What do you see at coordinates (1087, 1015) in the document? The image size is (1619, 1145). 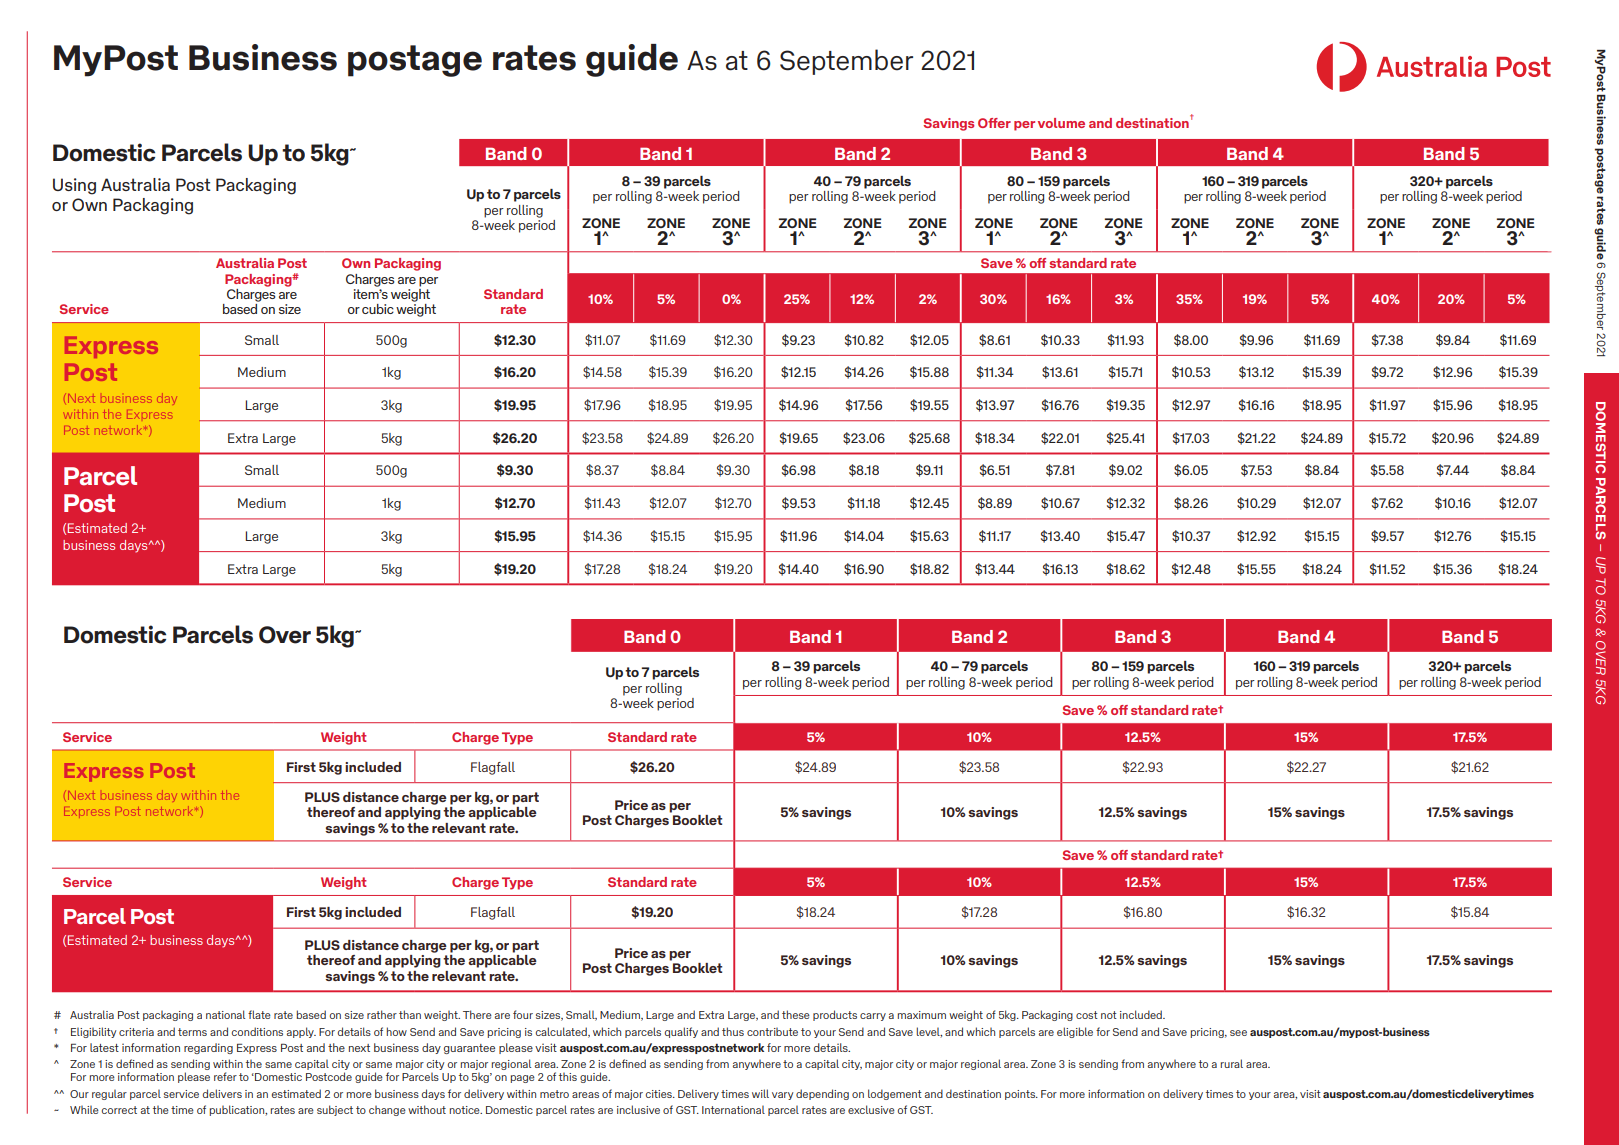 I see `cost` at bounding box center [1087, 1015].
